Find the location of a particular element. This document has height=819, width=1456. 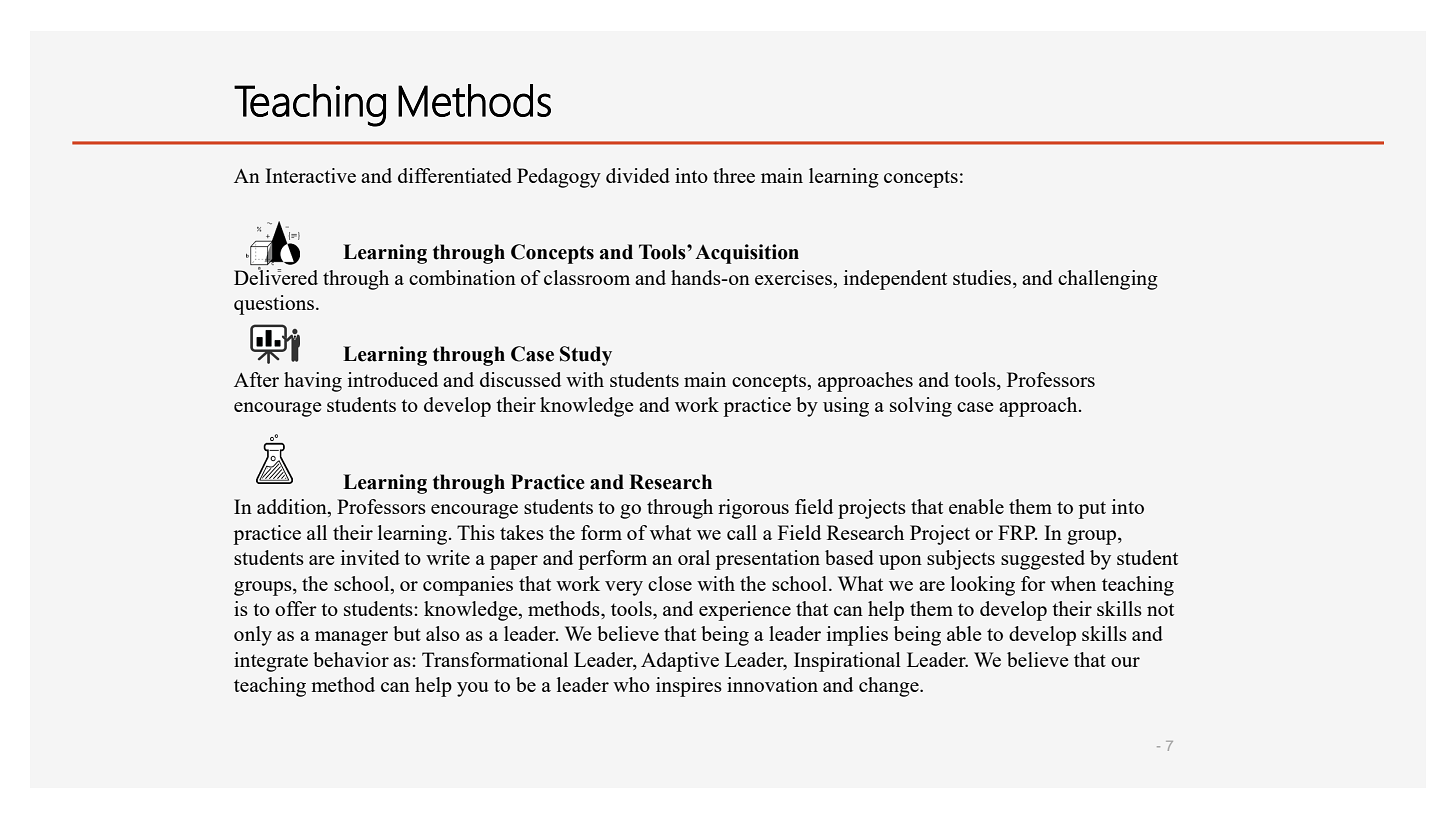

having is located at coordinates (313, 382).
